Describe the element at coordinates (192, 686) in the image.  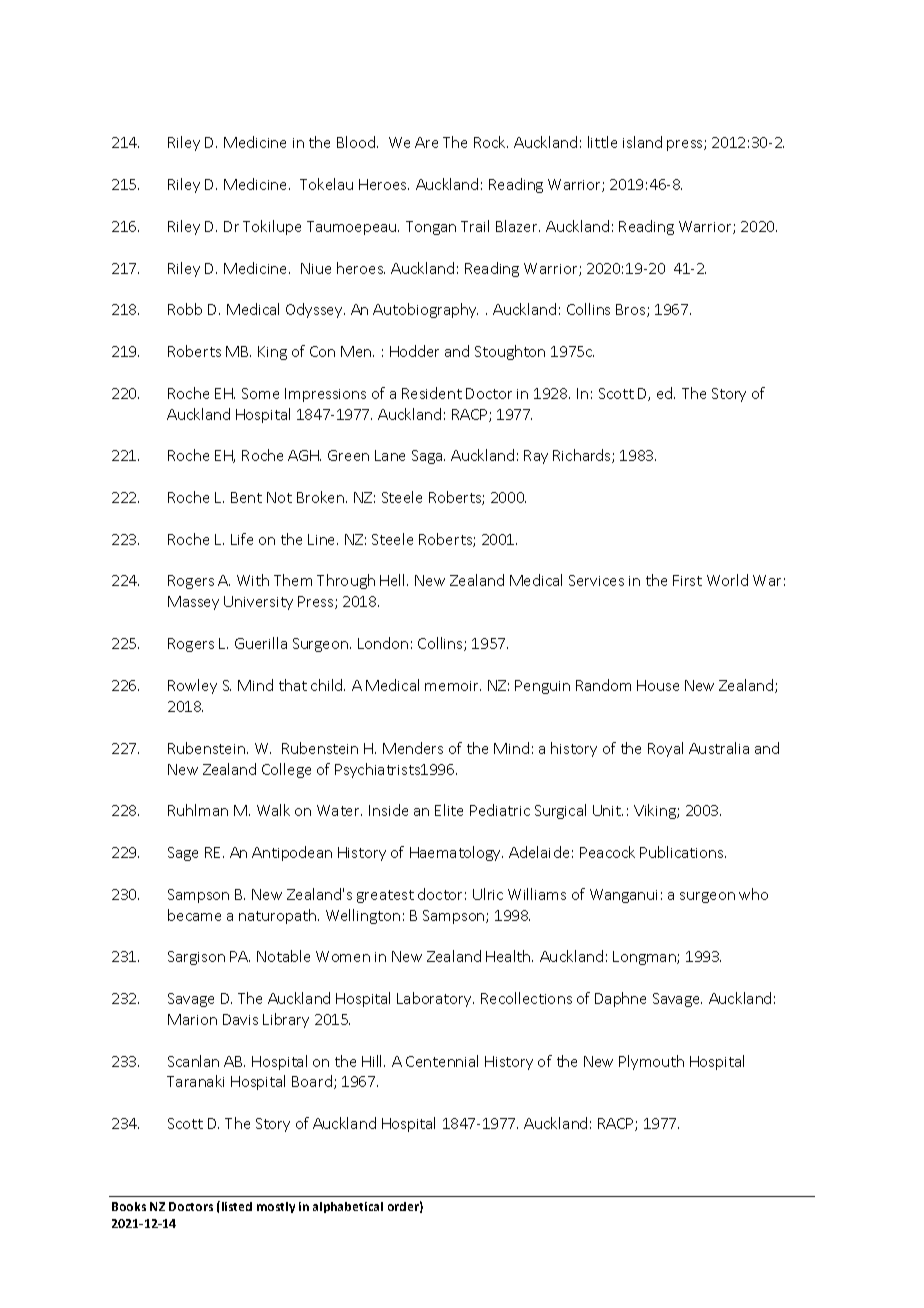
I see `Rowley` at that location.
